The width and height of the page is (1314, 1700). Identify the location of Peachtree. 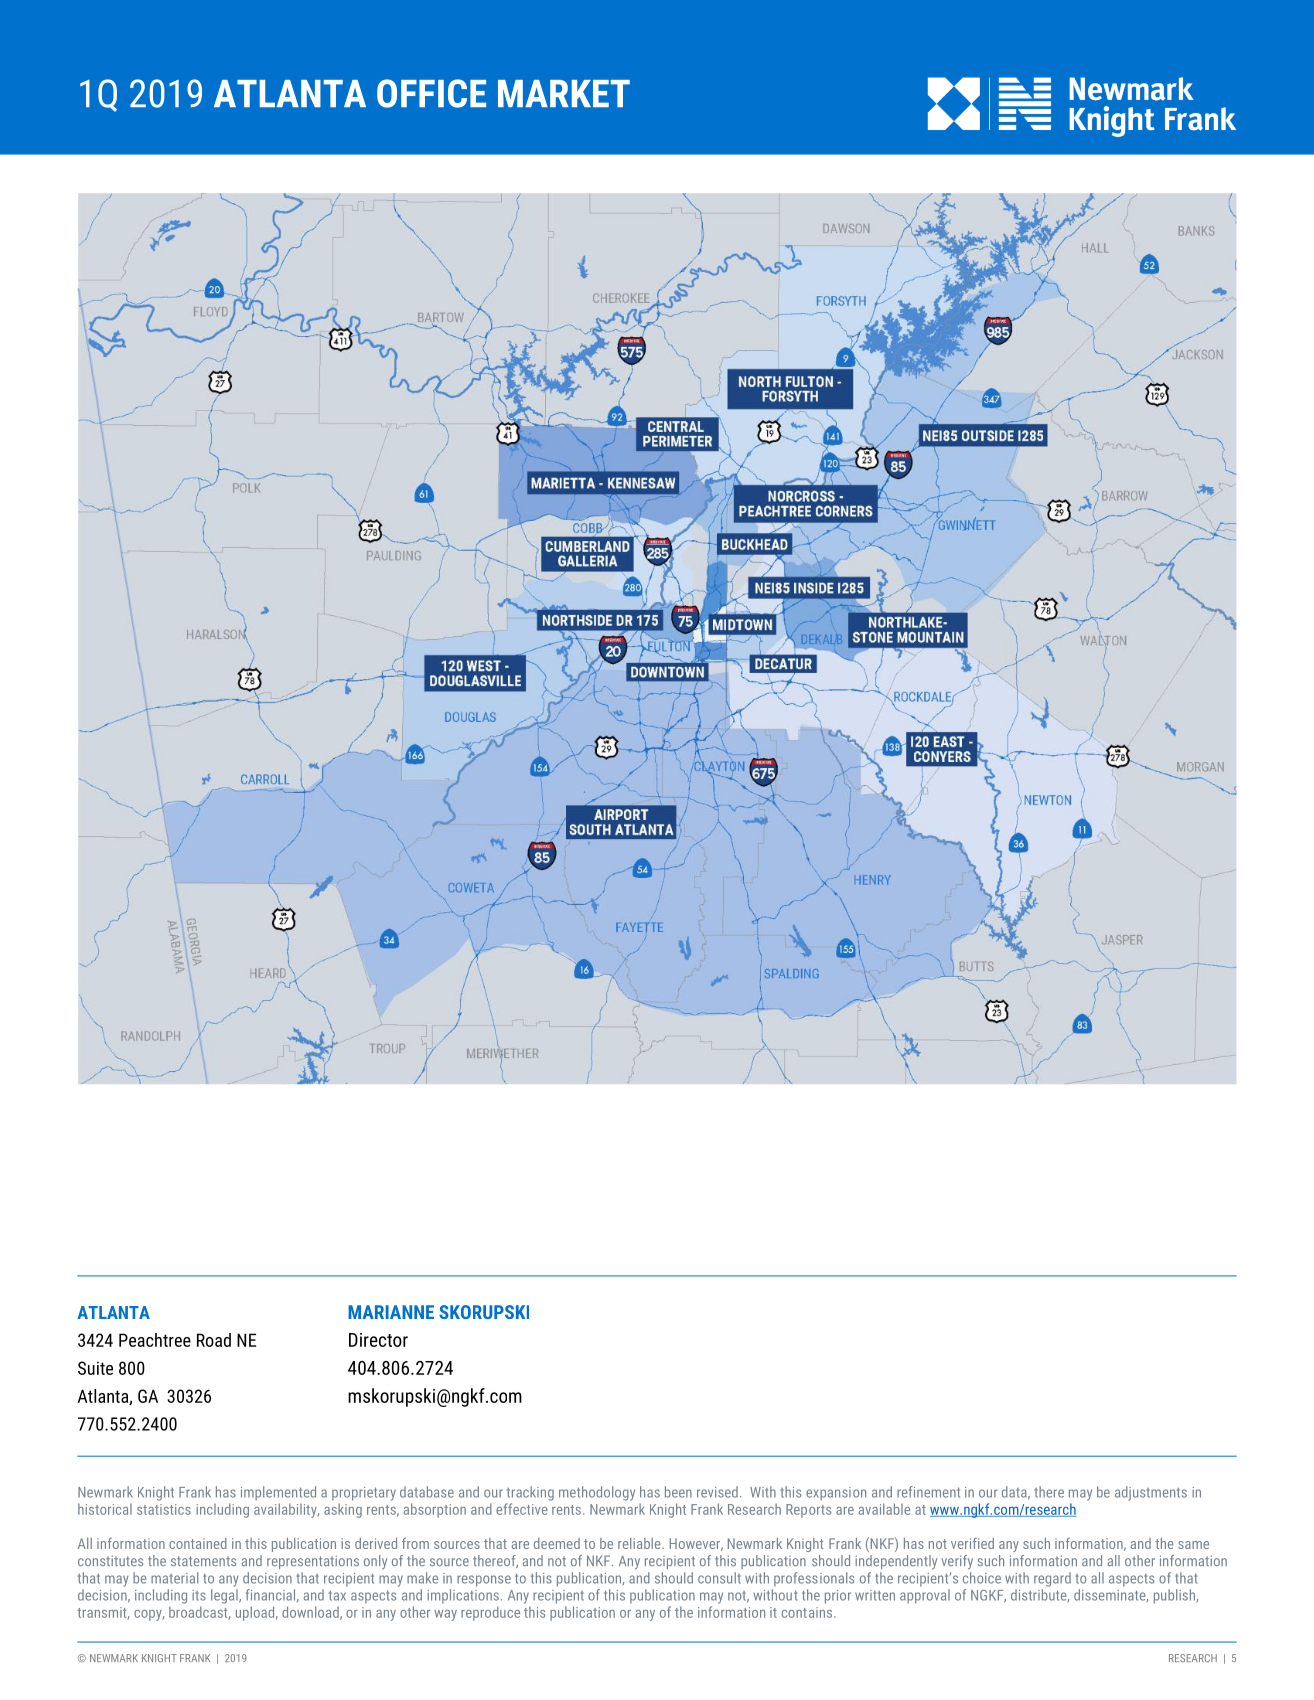
(155, 1340).
